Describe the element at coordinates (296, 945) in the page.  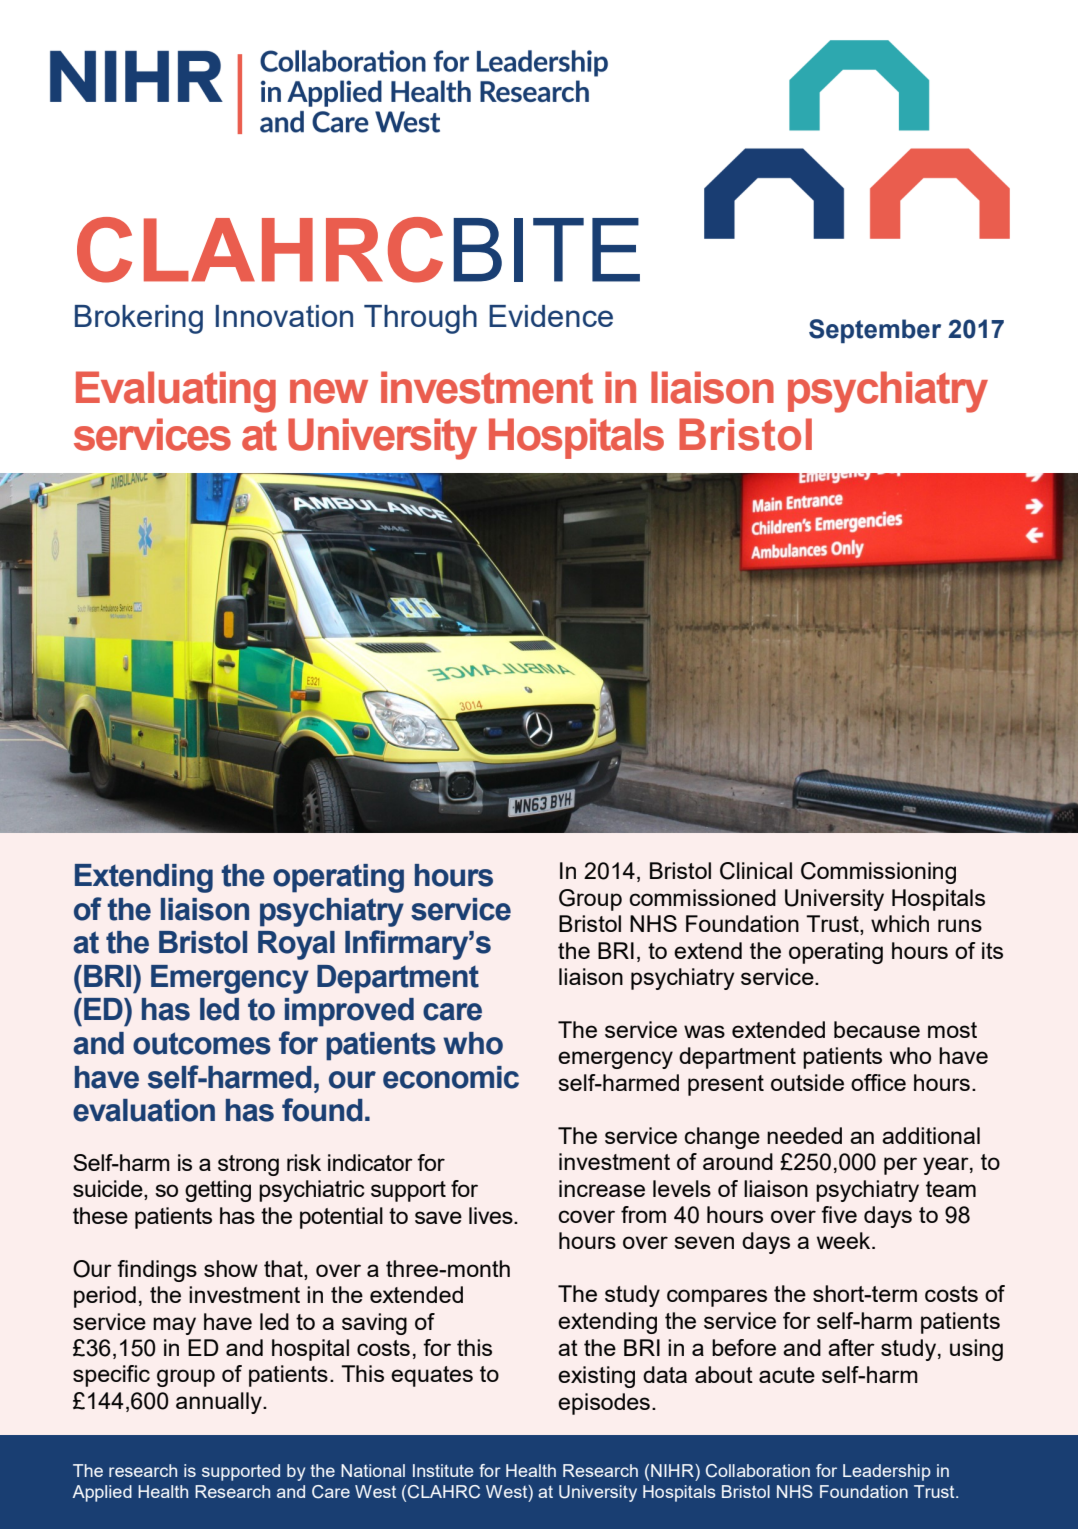
I see `Royal` at that location.
